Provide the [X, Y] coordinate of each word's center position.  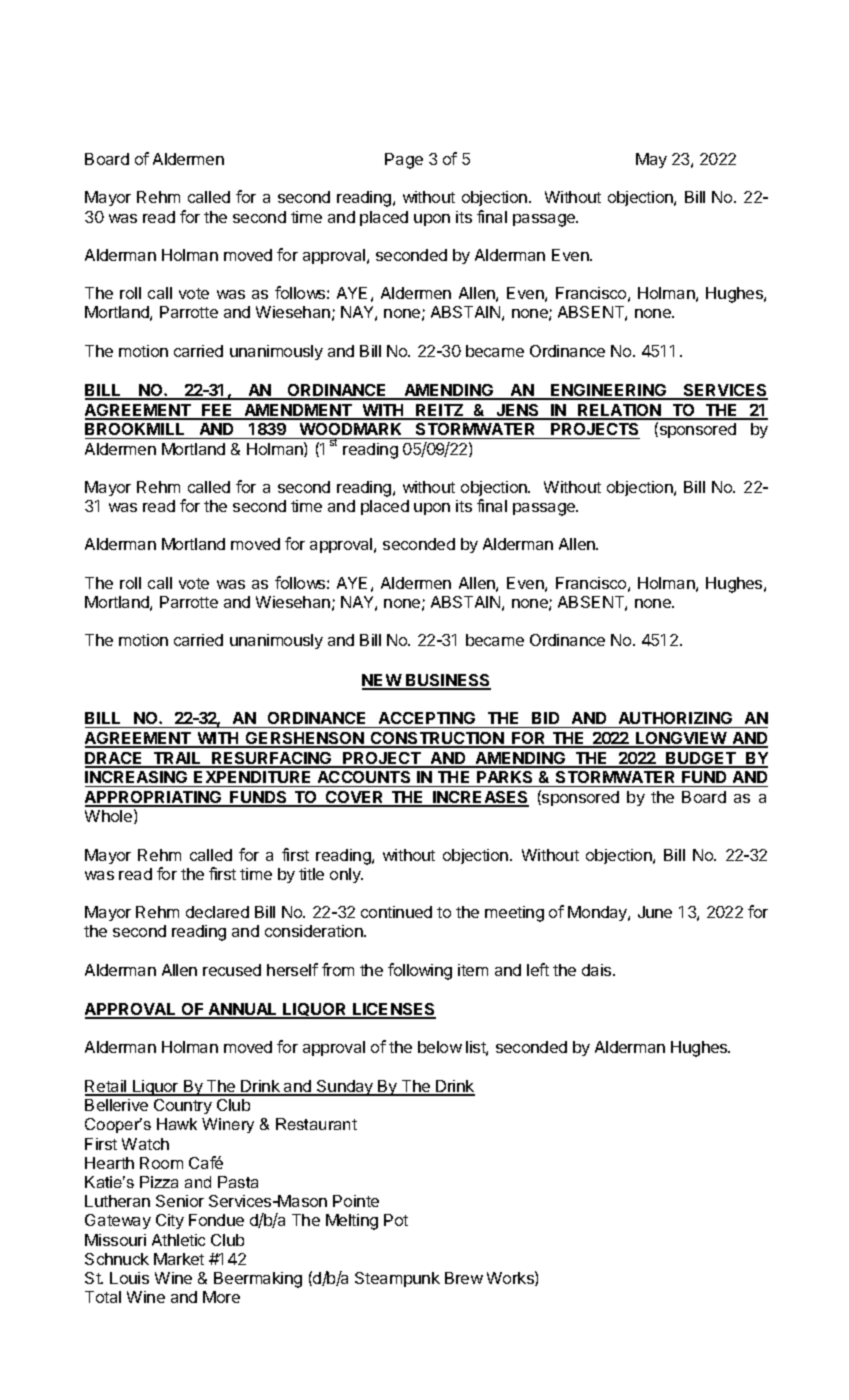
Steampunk [397, 1279]
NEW [382, 681]
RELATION [619, 411]
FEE [217, 411]
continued [396, 912]
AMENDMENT [298, 411]
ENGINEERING [609, 391]
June [655, 912]
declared [217, 912]
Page [404, 161]
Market [179, 1259]
